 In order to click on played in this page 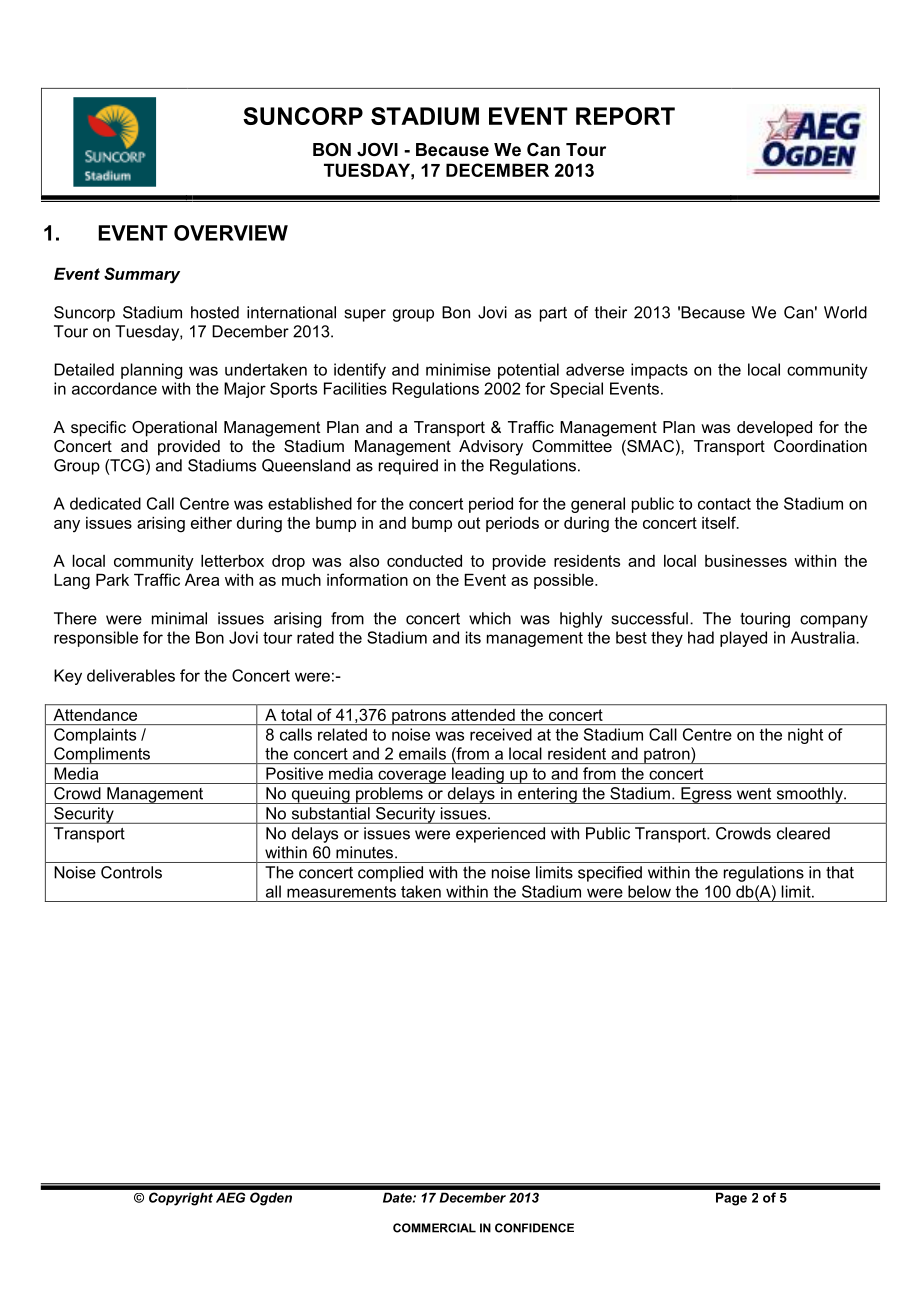, I will do `click(743, 639)`.
